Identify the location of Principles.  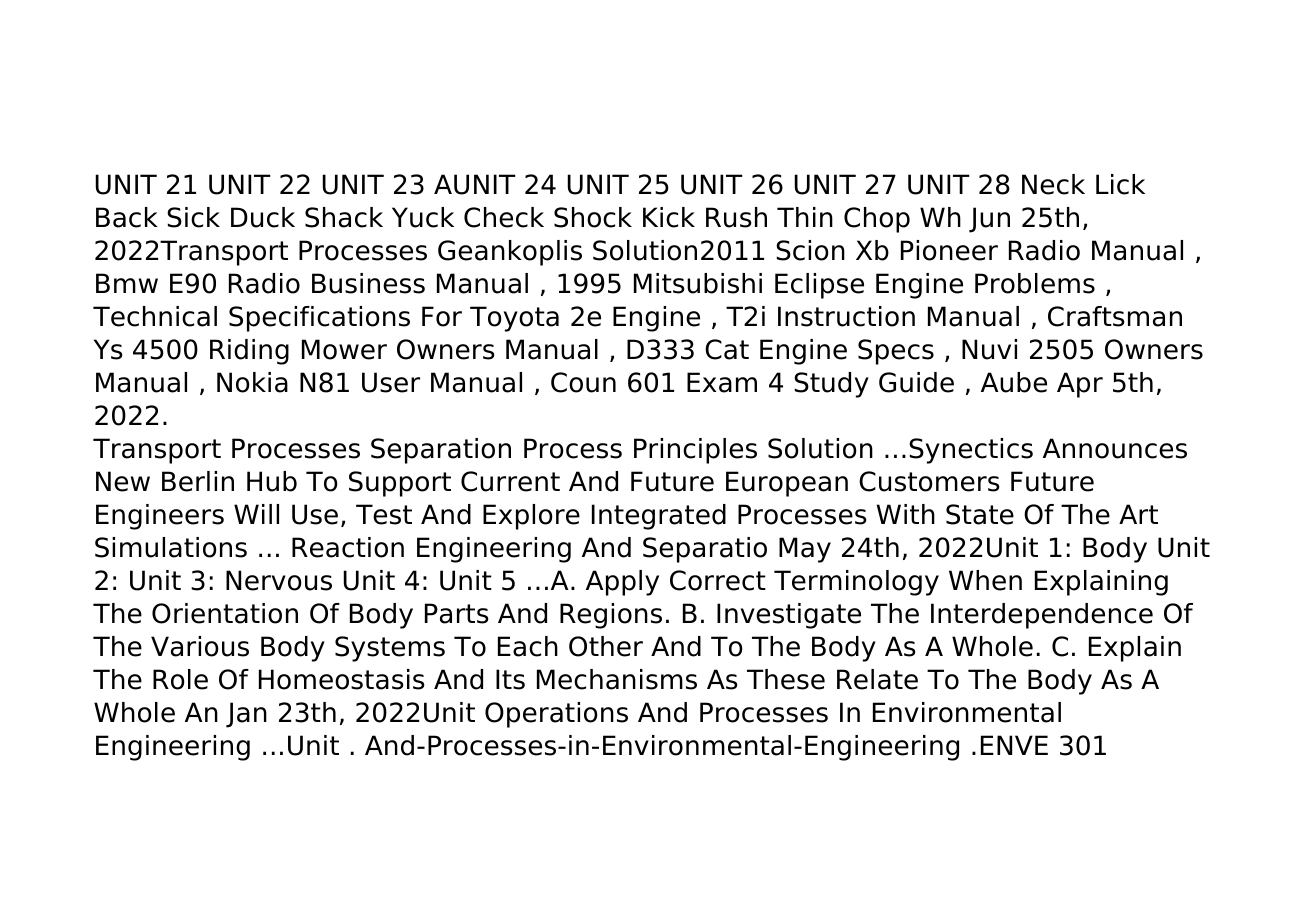
(695, 451).
